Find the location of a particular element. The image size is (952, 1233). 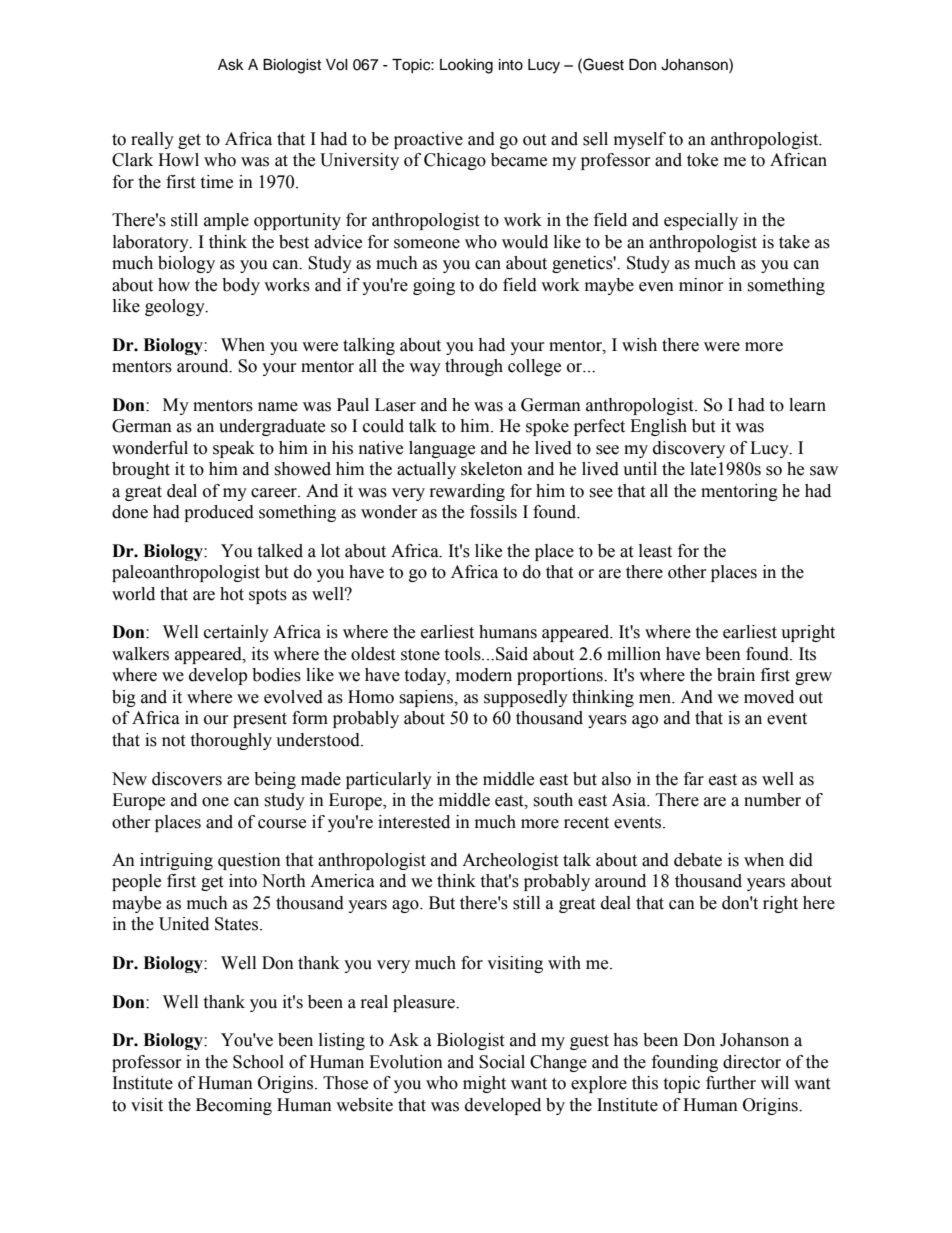

brain is located at coordinates (736, 675).
